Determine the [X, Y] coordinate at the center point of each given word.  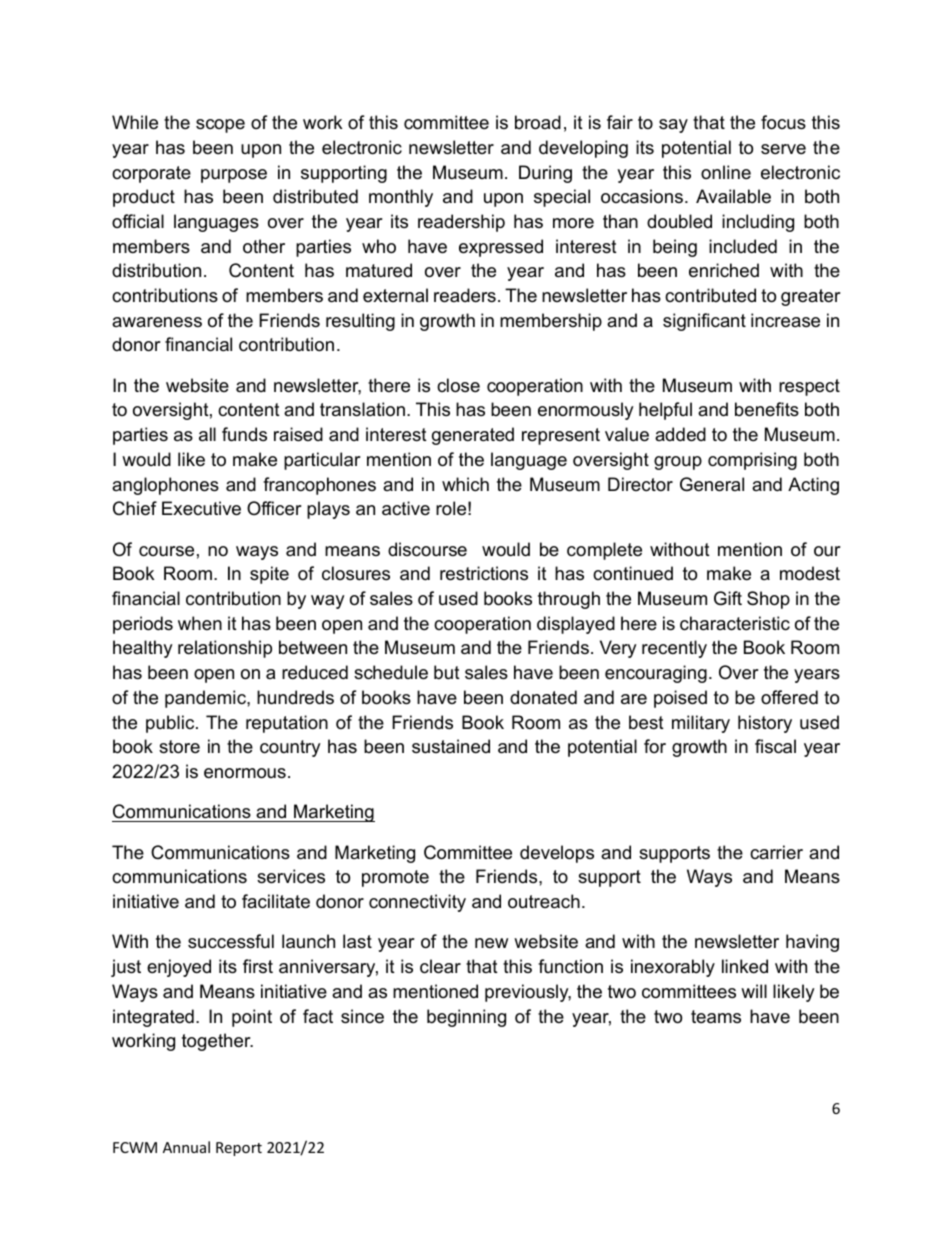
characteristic [735, 623]
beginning [466, 1018]
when [200, 623]
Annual [186, 1147]
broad [538, 122]
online [726, 172]
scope [220, 126]
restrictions [484, 573]
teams [716, 1017]
